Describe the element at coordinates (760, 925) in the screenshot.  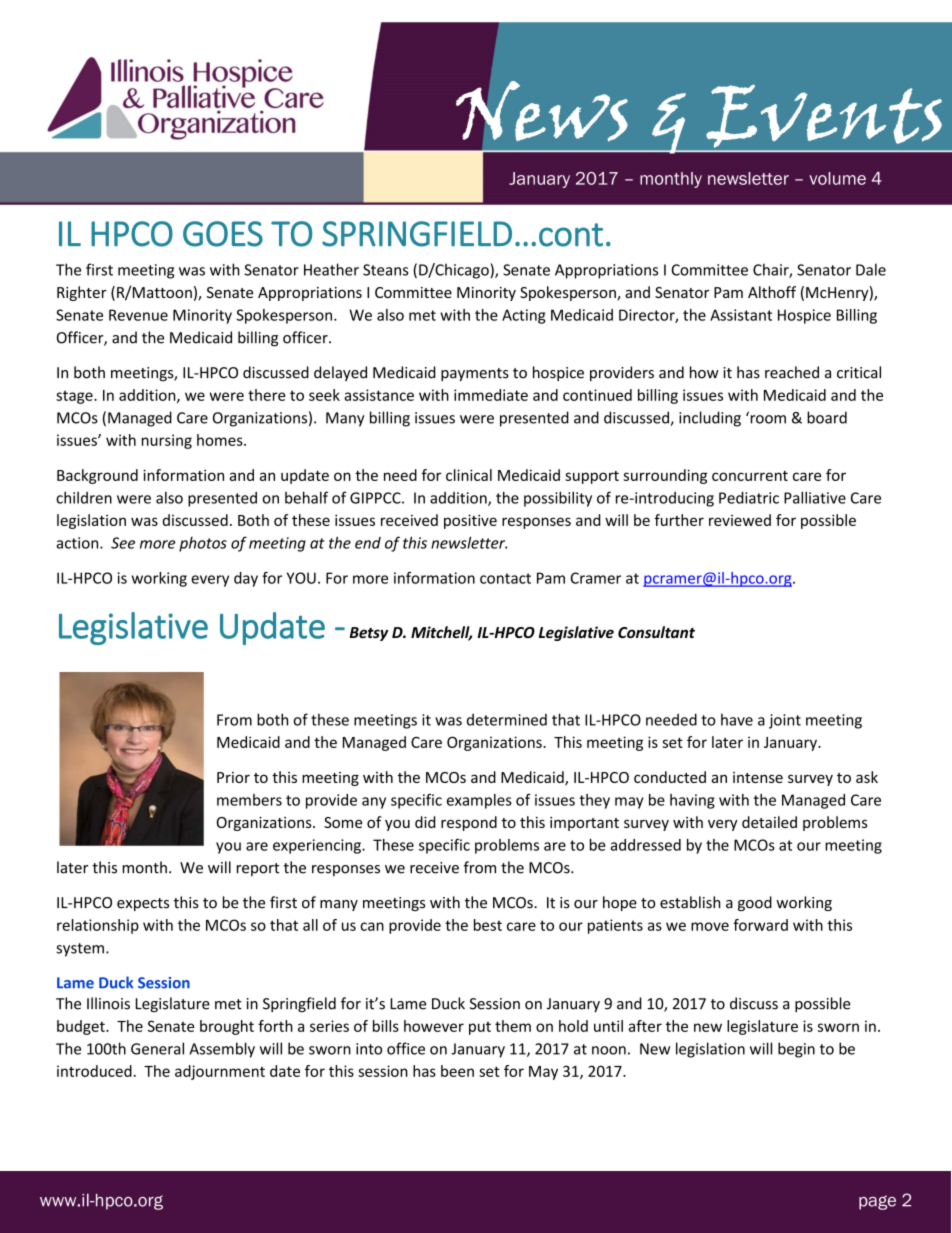
I see `forward` at that location.
